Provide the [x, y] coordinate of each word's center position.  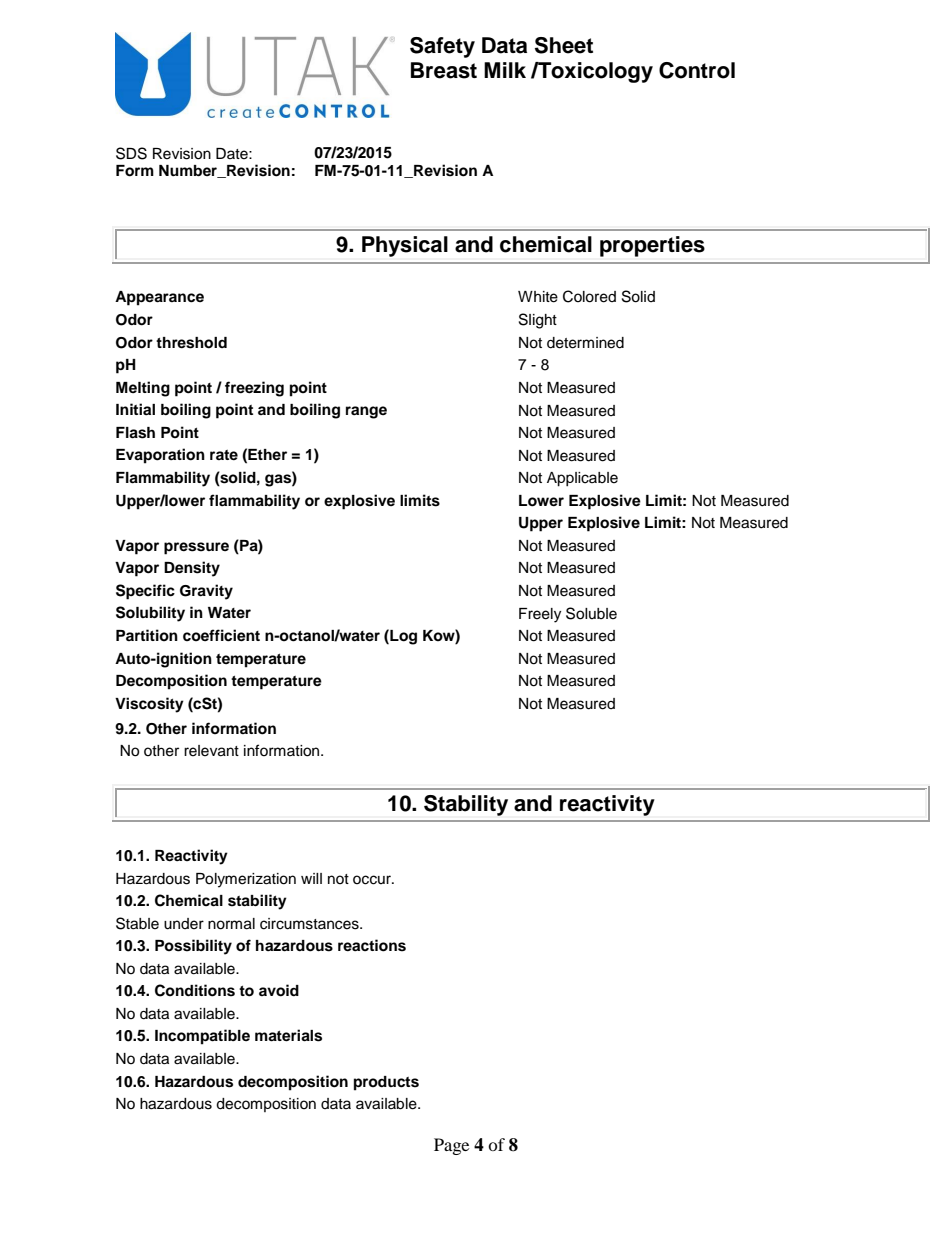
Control [697, 70]
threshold [191, 343]
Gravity [206, 592]
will [311, 878]
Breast [444, 70]
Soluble [591, 613]
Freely [540, 615]
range [366, 412]
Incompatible [202, 1037]
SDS [131, 153]
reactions [372, 945]
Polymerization [246, 880]
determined [585, 343]
